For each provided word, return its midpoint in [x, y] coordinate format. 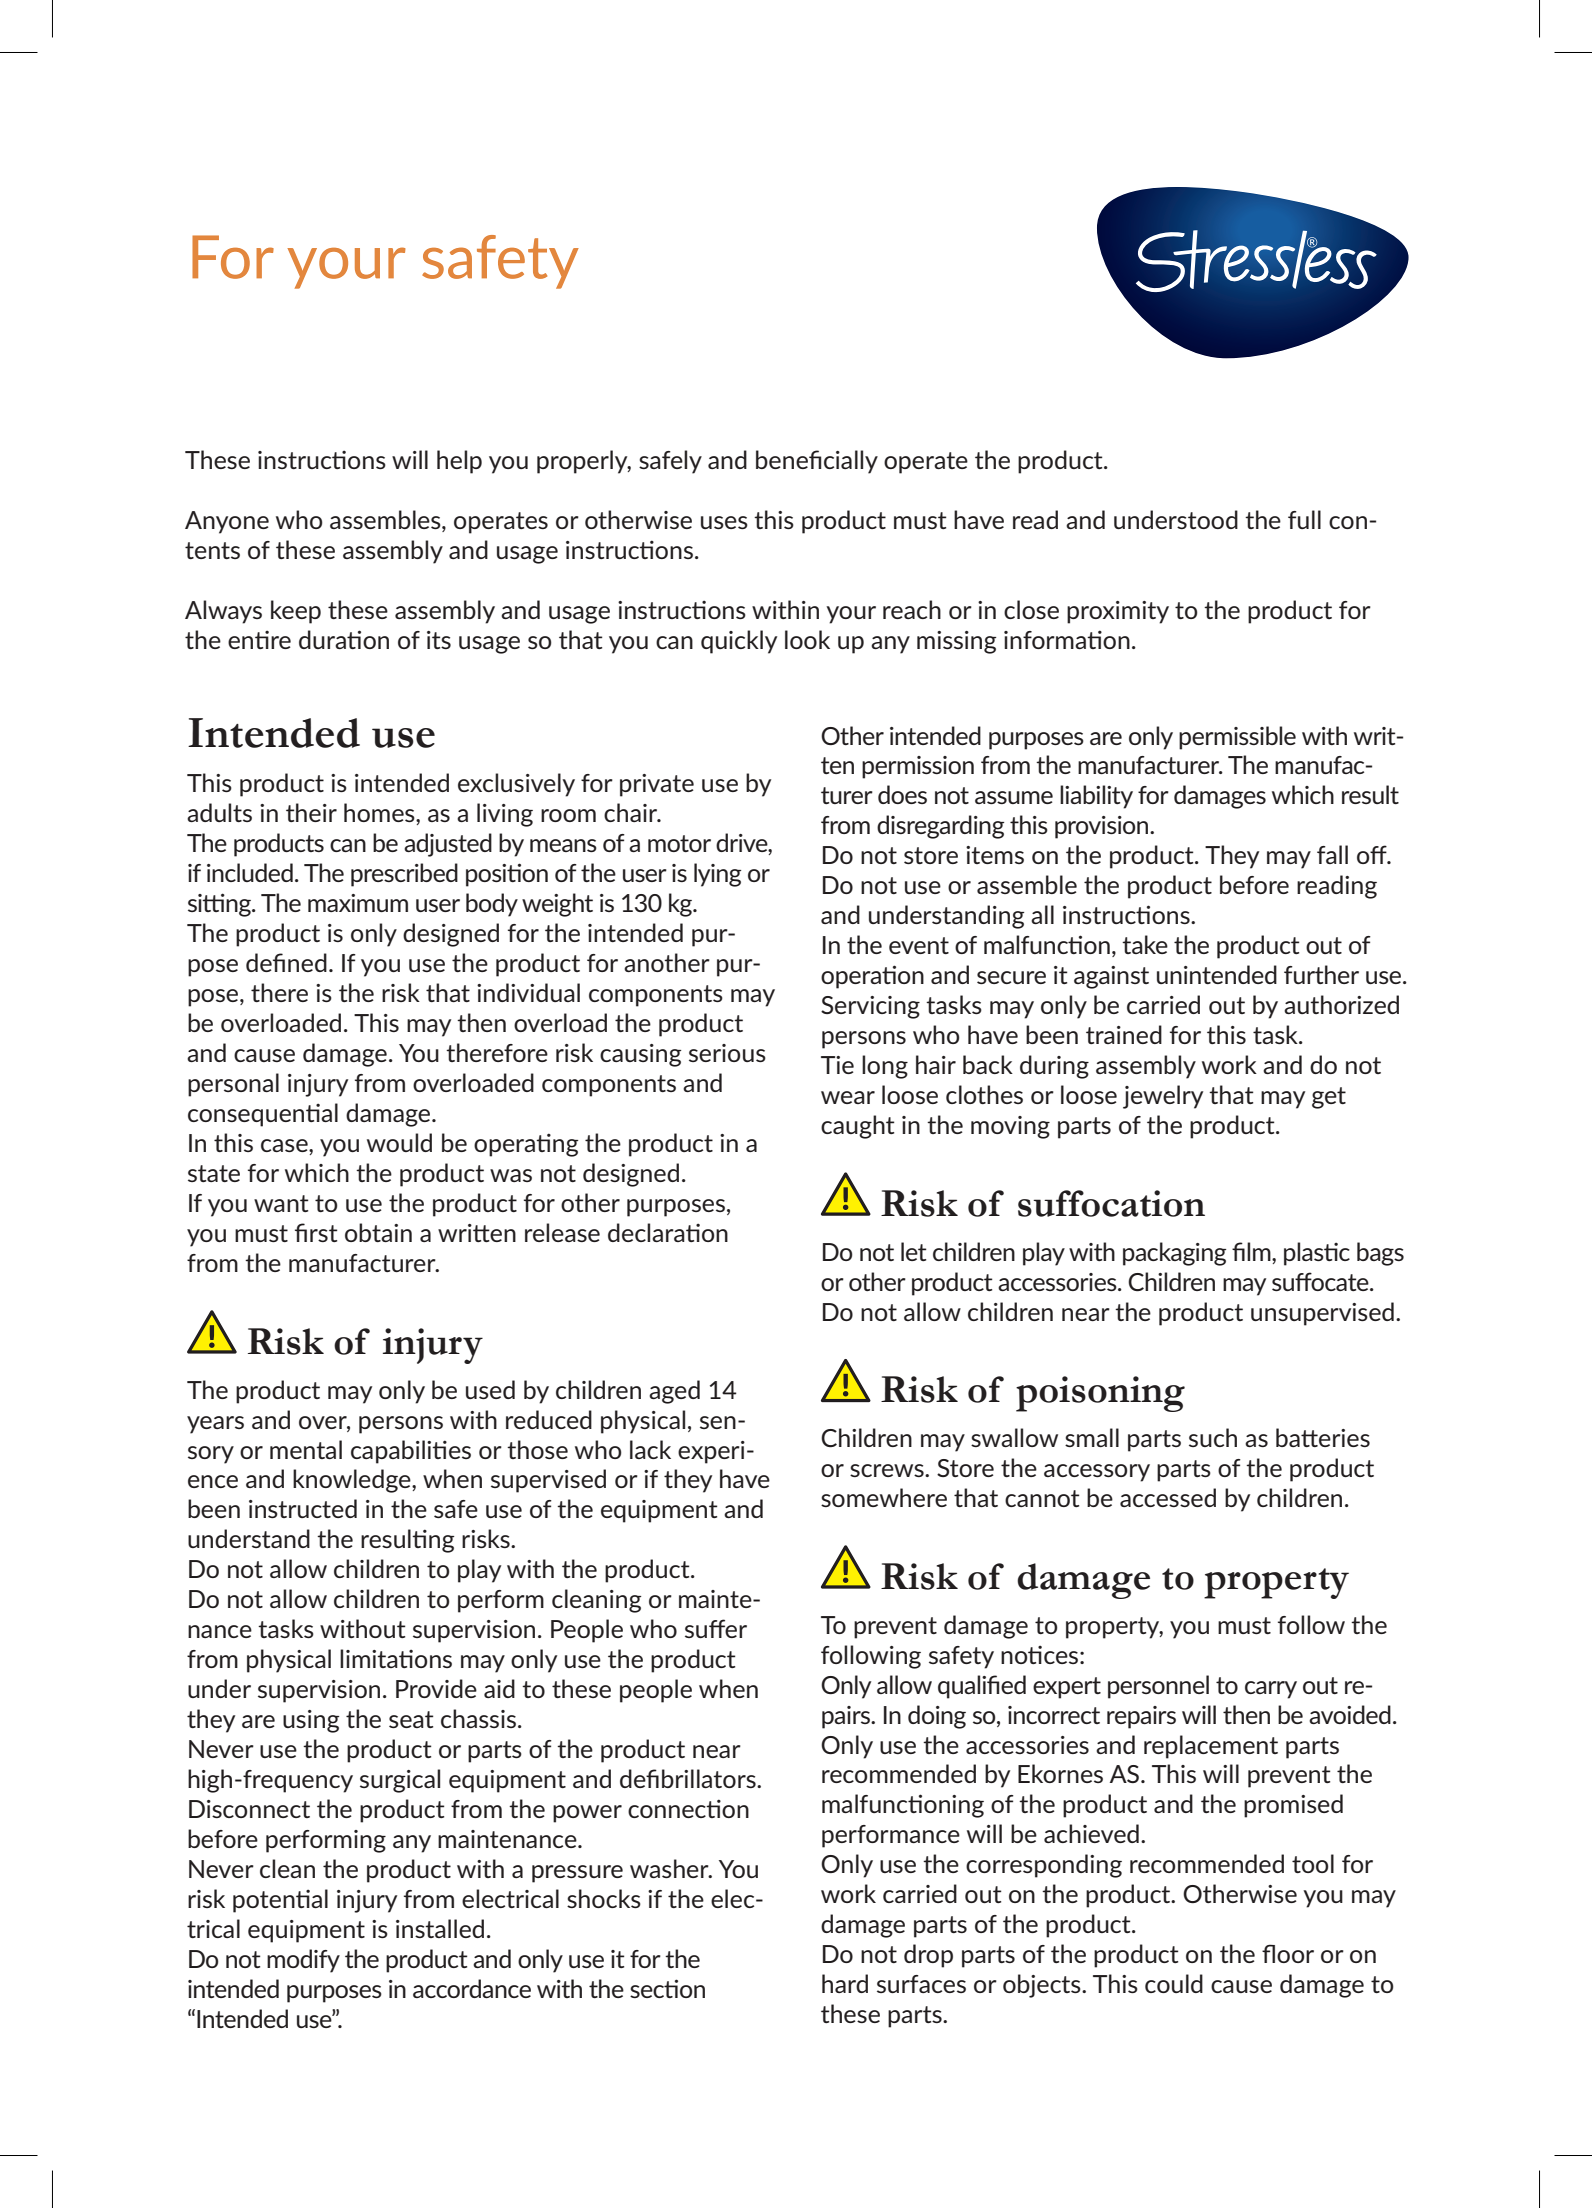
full [1304, 519]
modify [303, 1961]
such [1213, 1437]
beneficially [817, 462]
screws [888, 1470]
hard [845, 1983]
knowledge [353, 1481]
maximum [358, 903]
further [1321, 974]
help [459, 462]
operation [872, 977]
